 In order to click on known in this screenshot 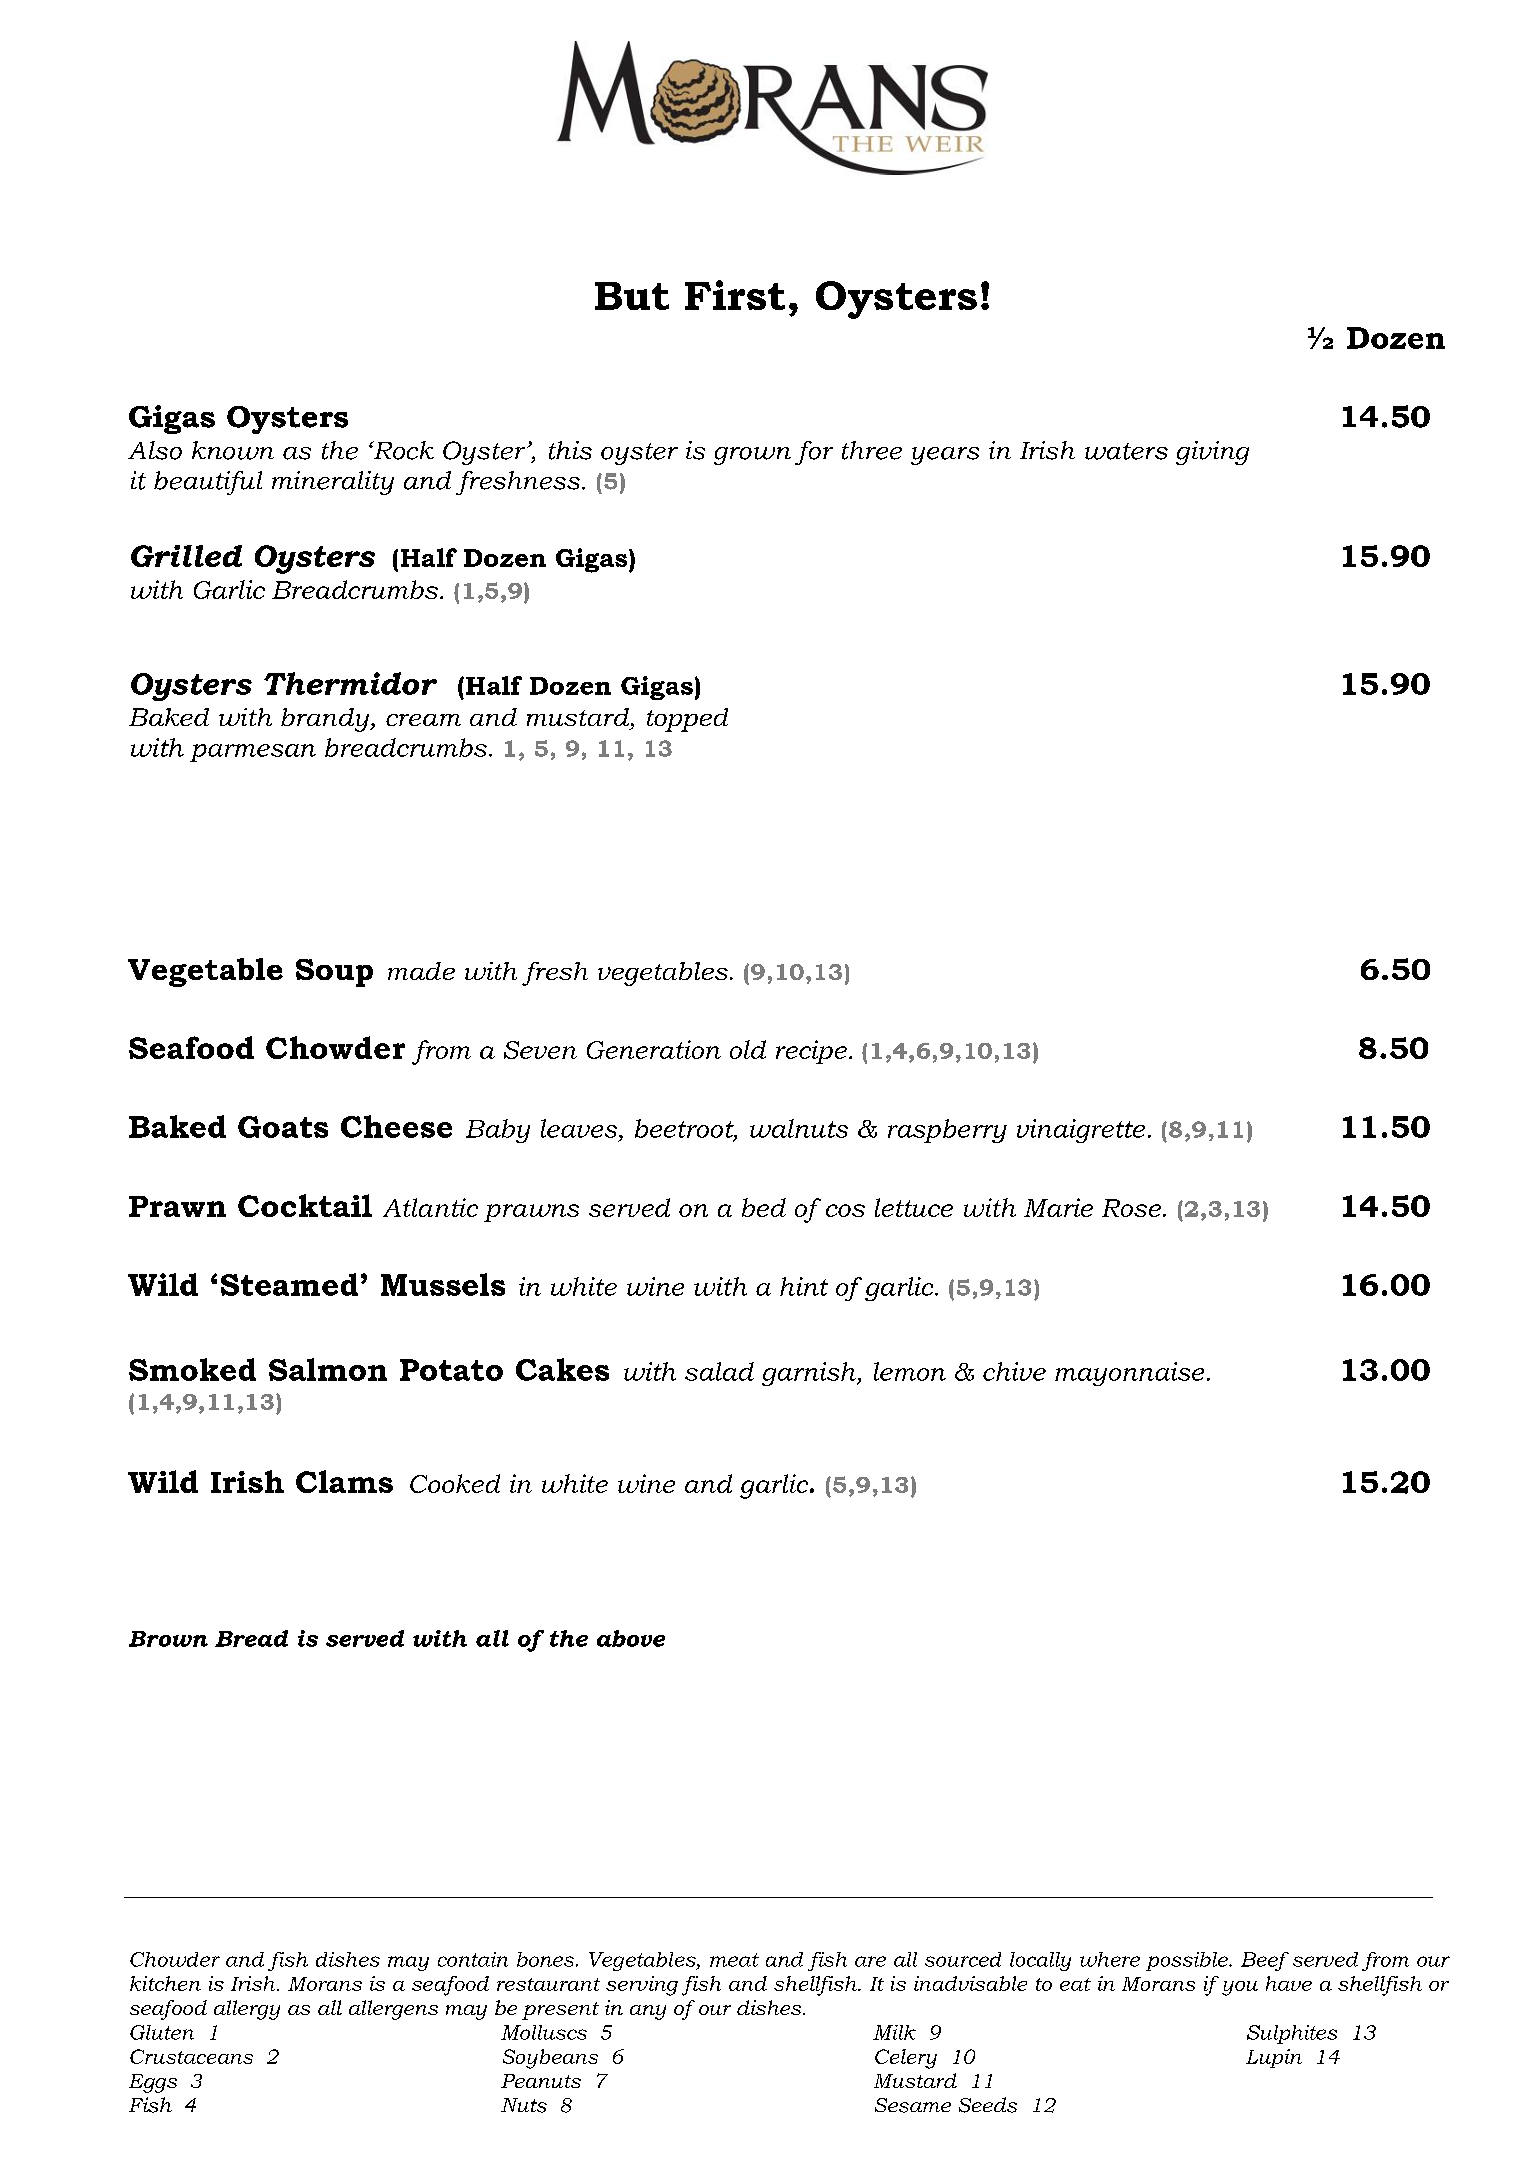, I will do `click(233, 450)`.
